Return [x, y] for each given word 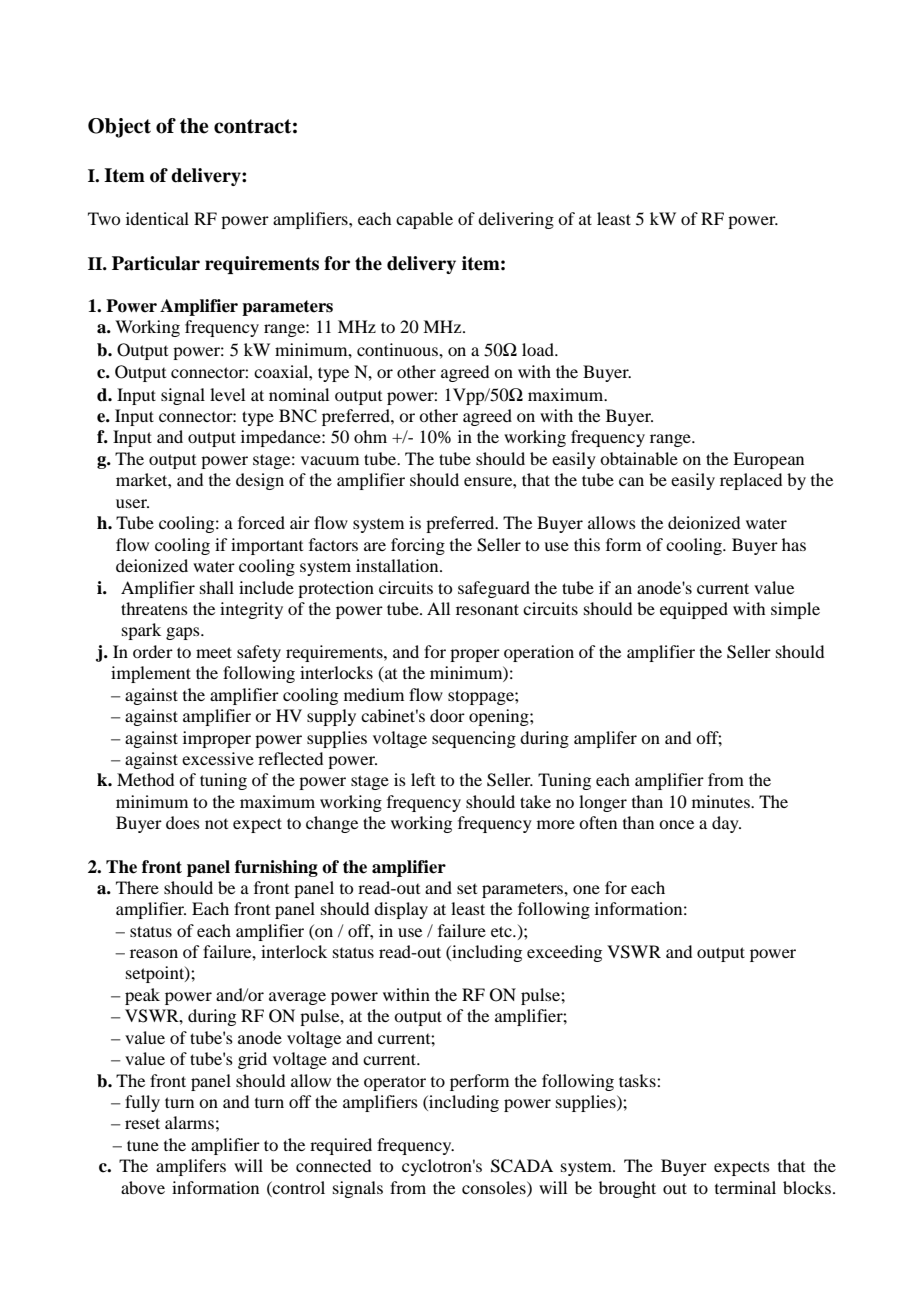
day [726, 824]
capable [424, 220]
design [260, 481]
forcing [418, 546]
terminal [745, 1187]
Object [119, 128]
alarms [189, 1122]
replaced [751, 481]
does [183, 822]
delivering [516, 220]
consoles [495, 1187]
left [423, 779]
